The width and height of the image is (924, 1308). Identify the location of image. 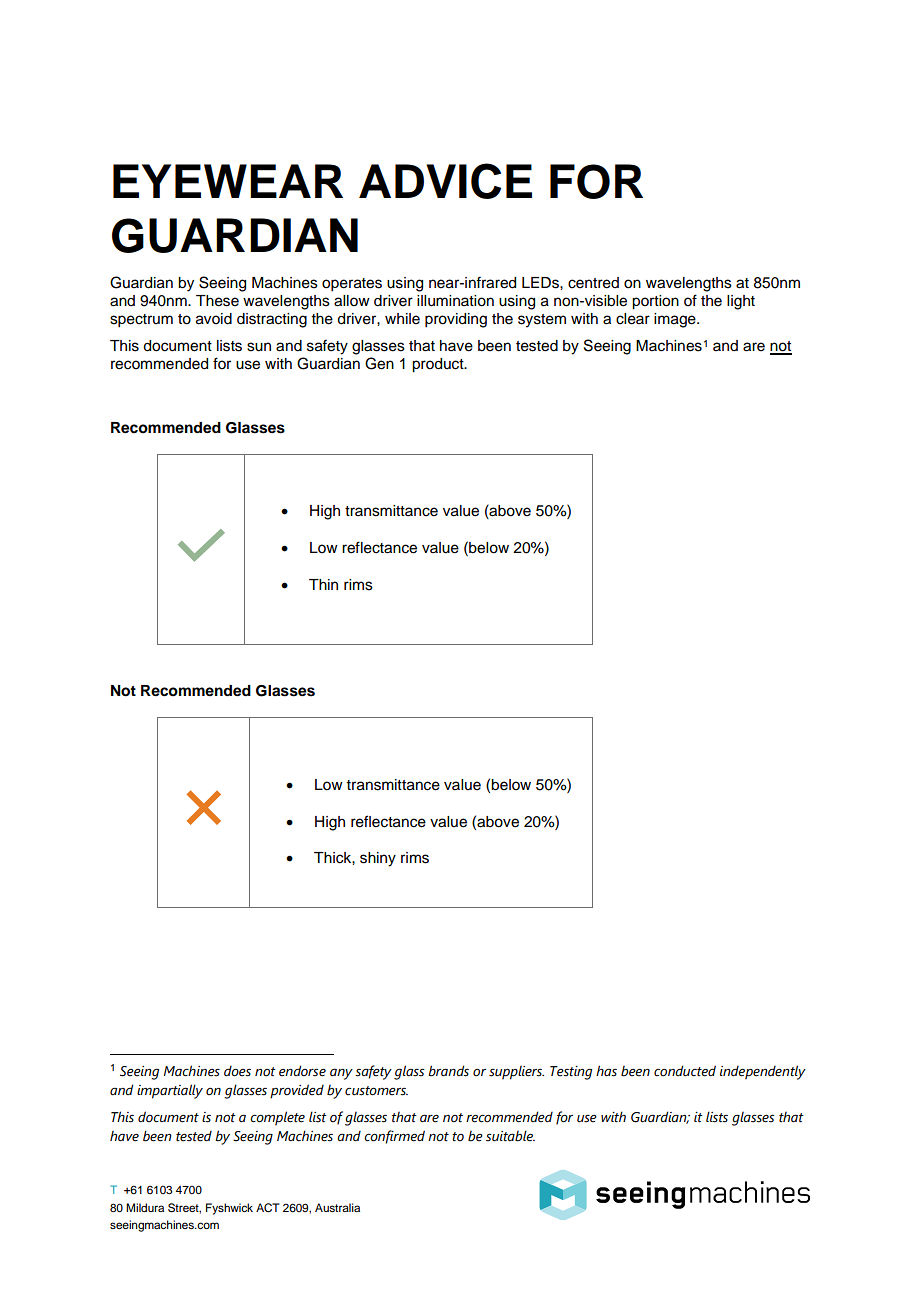
(676, 320).
